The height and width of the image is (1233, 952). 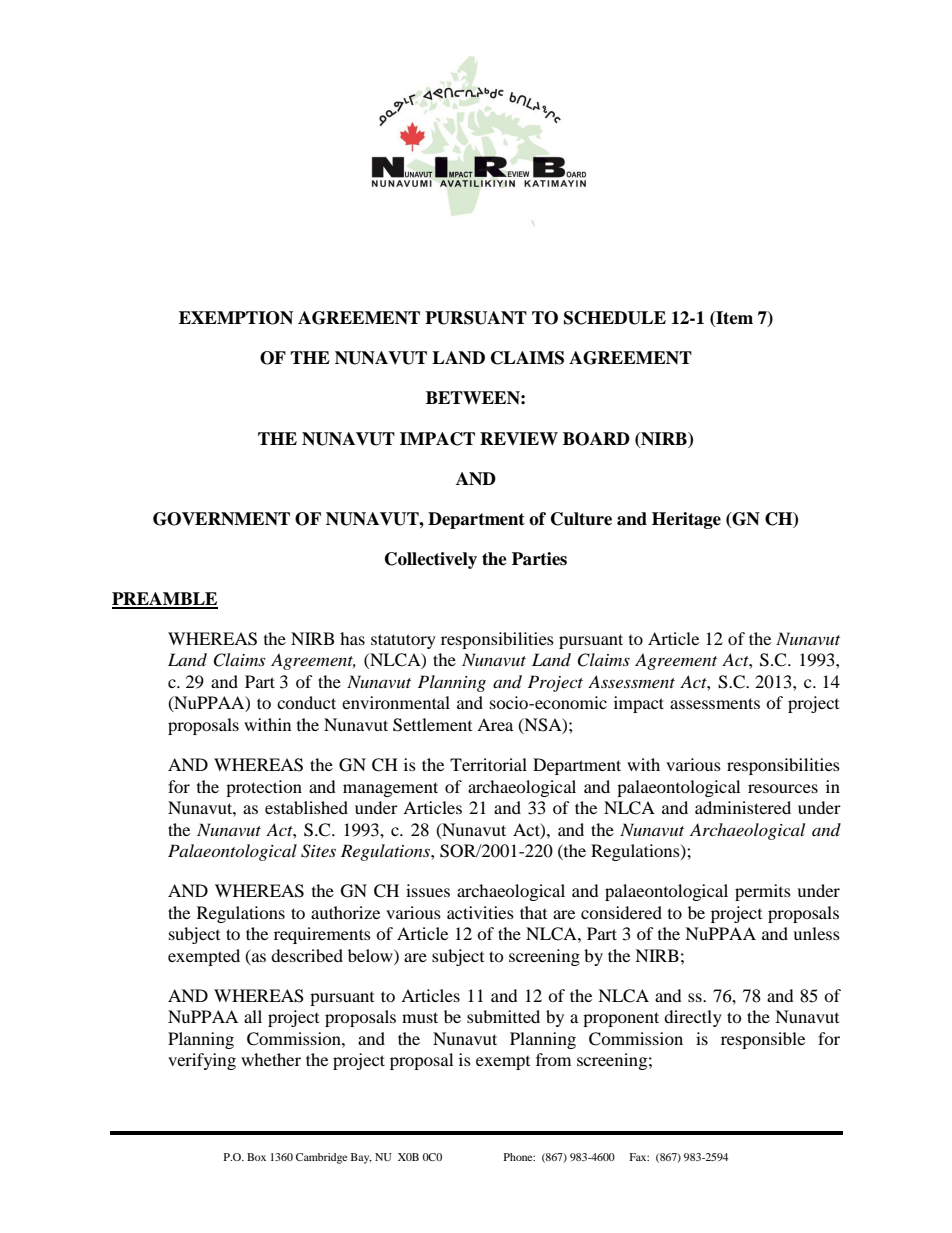 What do you see at coordinates (221, 519) in the image?
I see `GOVERNMENT` at bounding box center [221, 519].
